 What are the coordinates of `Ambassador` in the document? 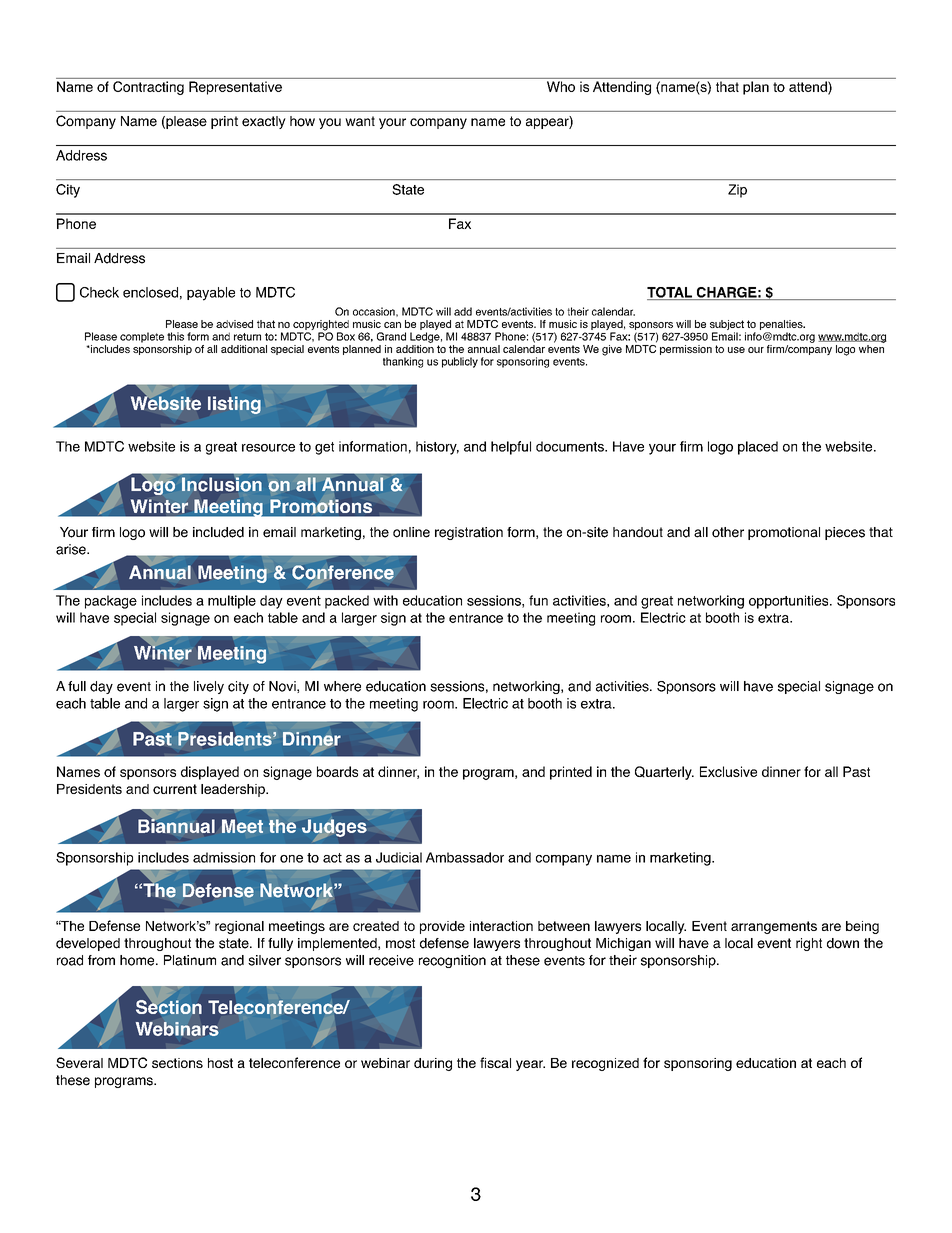 It's located at (465, 857).
